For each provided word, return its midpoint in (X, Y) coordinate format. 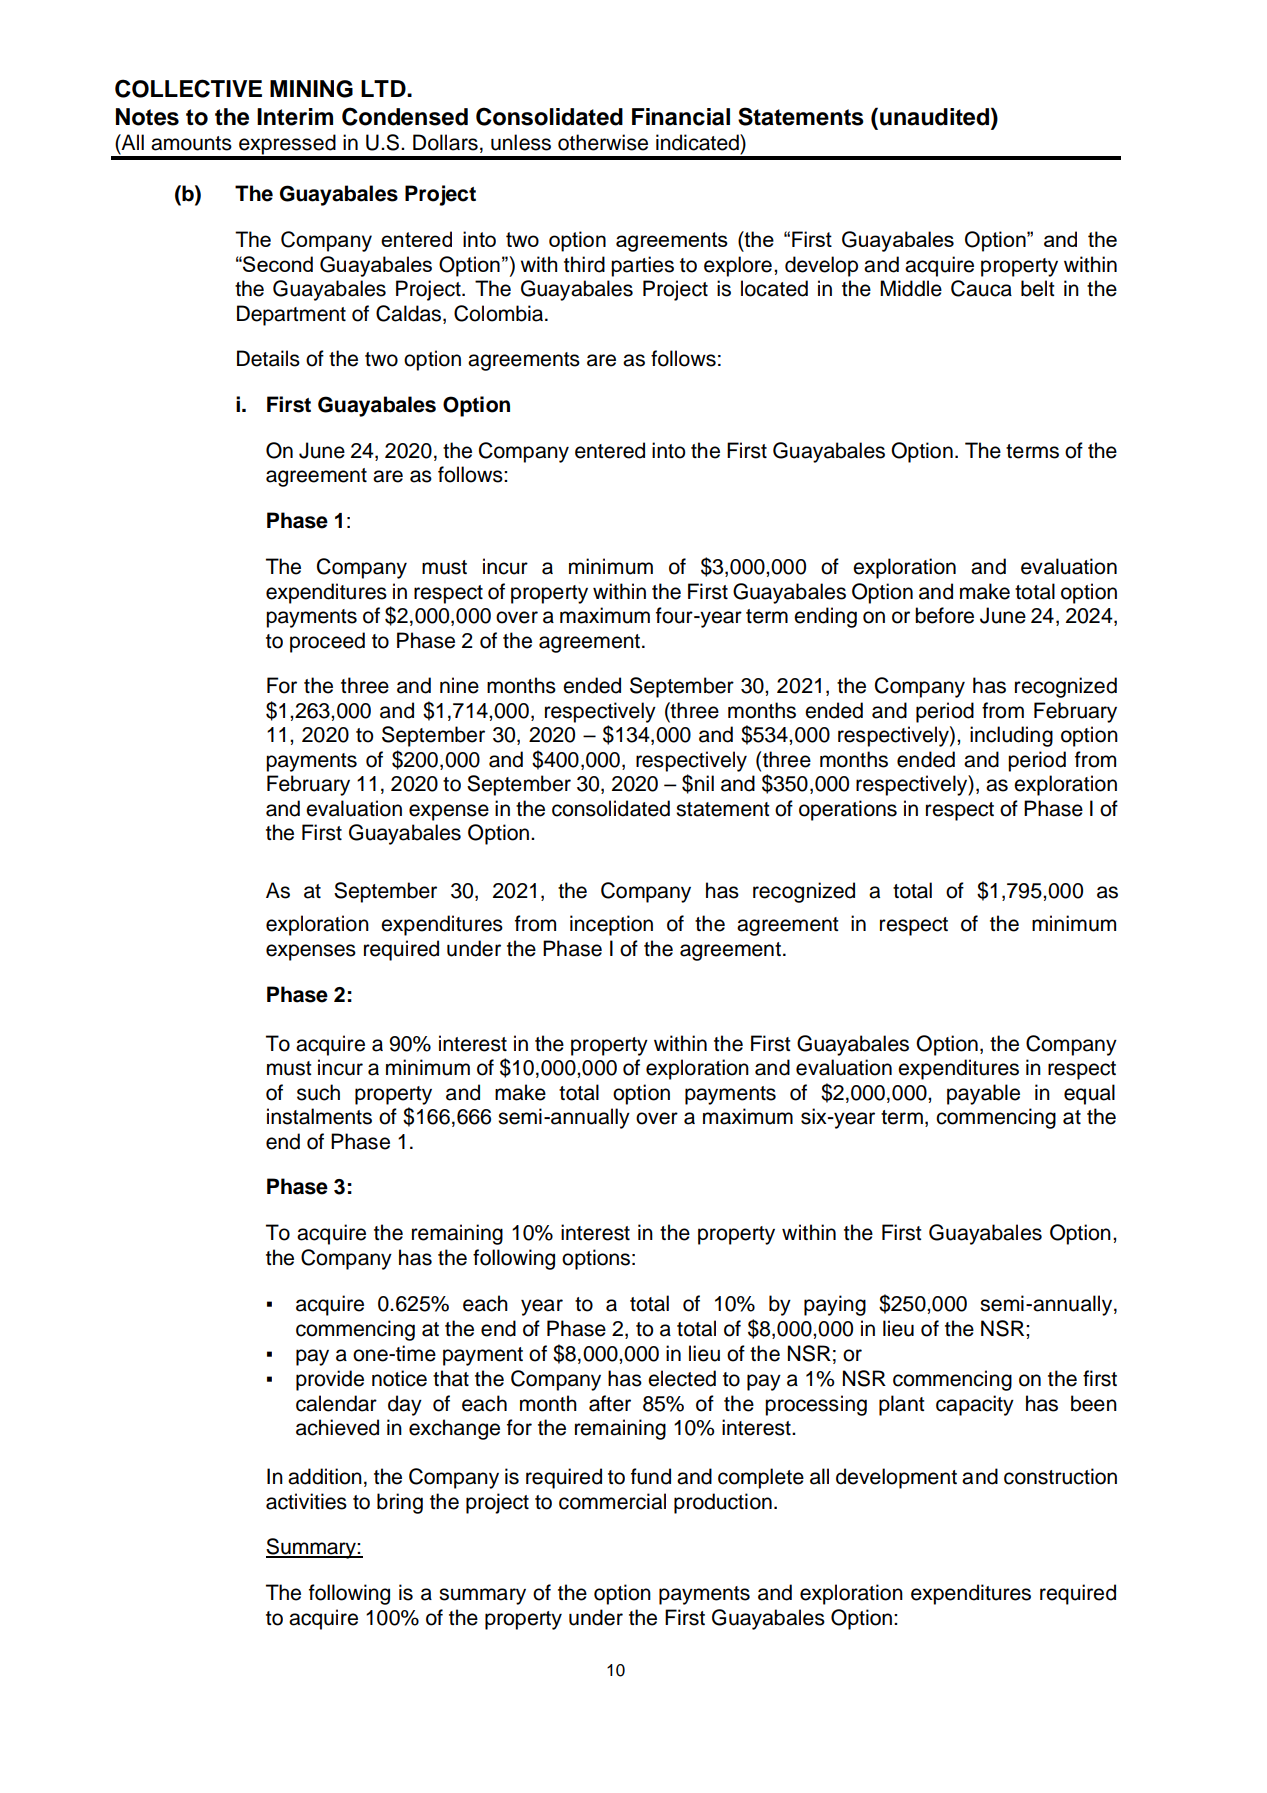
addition (325, 1476)
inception (611, 925)
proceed (327, 642)
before (944, 615)
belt (1037, 288)
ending (825, 617)
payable (983, 1094)
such (318, 1092)
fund (651, 1476)
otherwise (603, 142)
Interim (295, 117)
